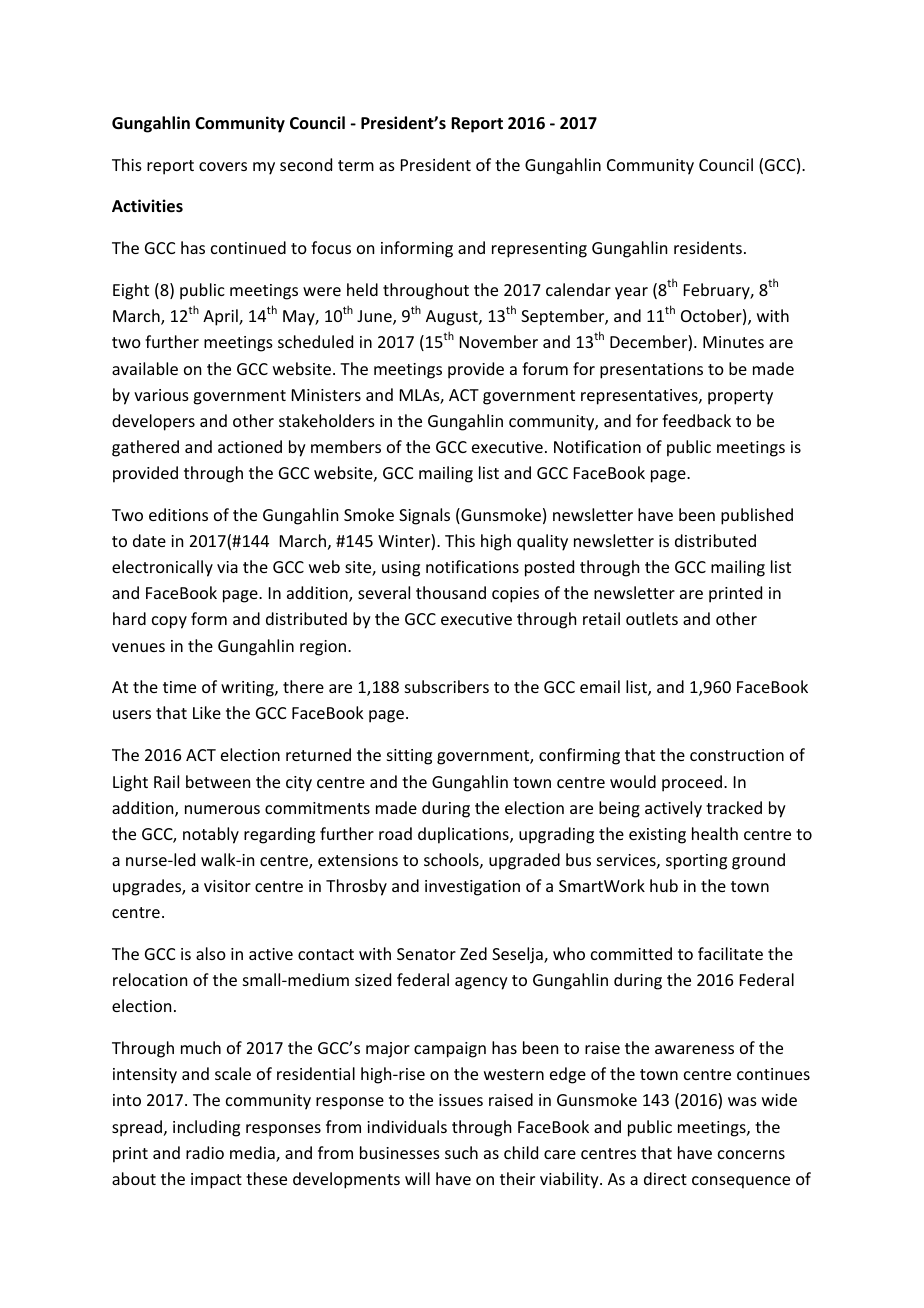  Describe the element at coordinates (708, 247) in the screenshot. I see `residents` at that location.
